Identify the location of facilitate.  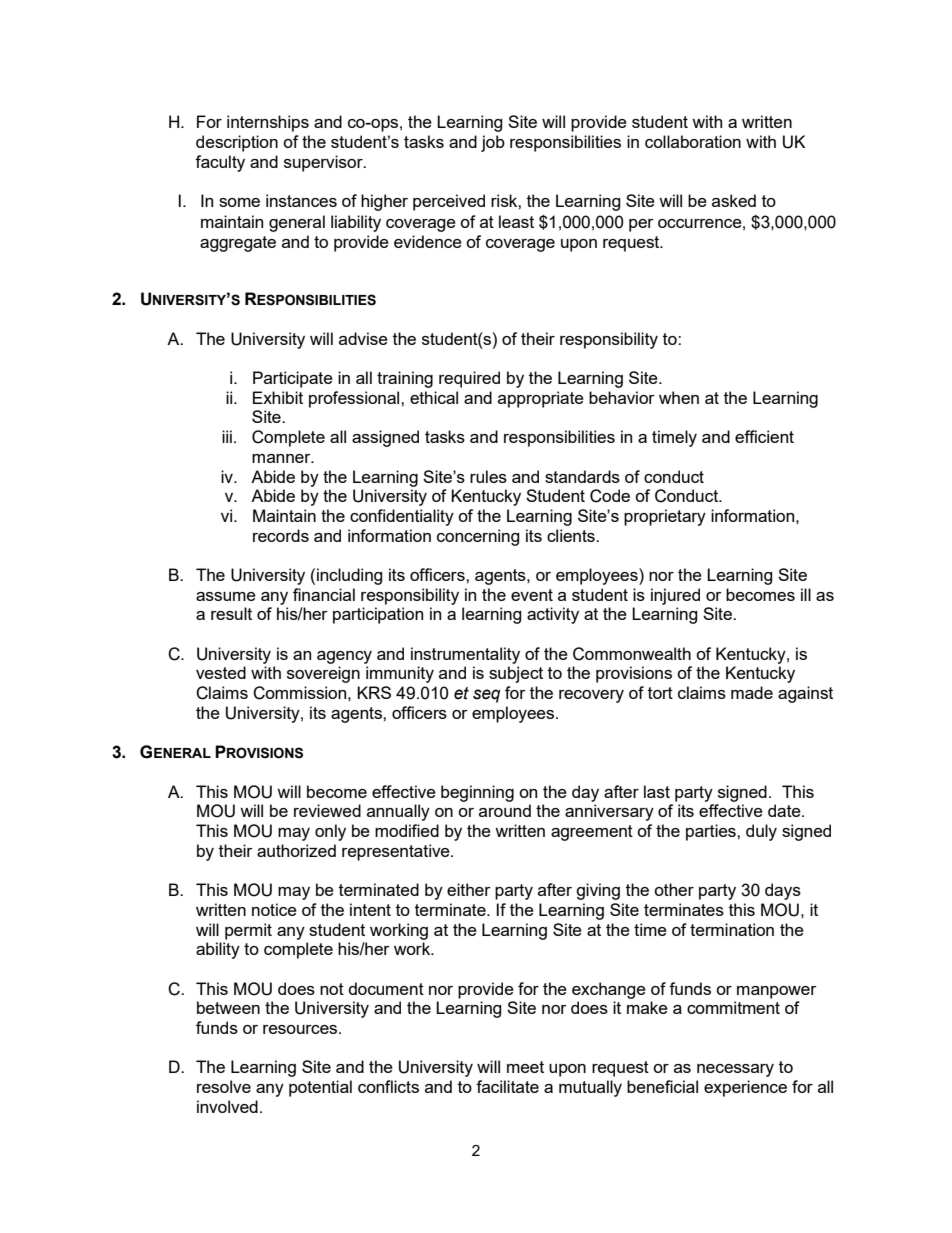
(507, 1086).
